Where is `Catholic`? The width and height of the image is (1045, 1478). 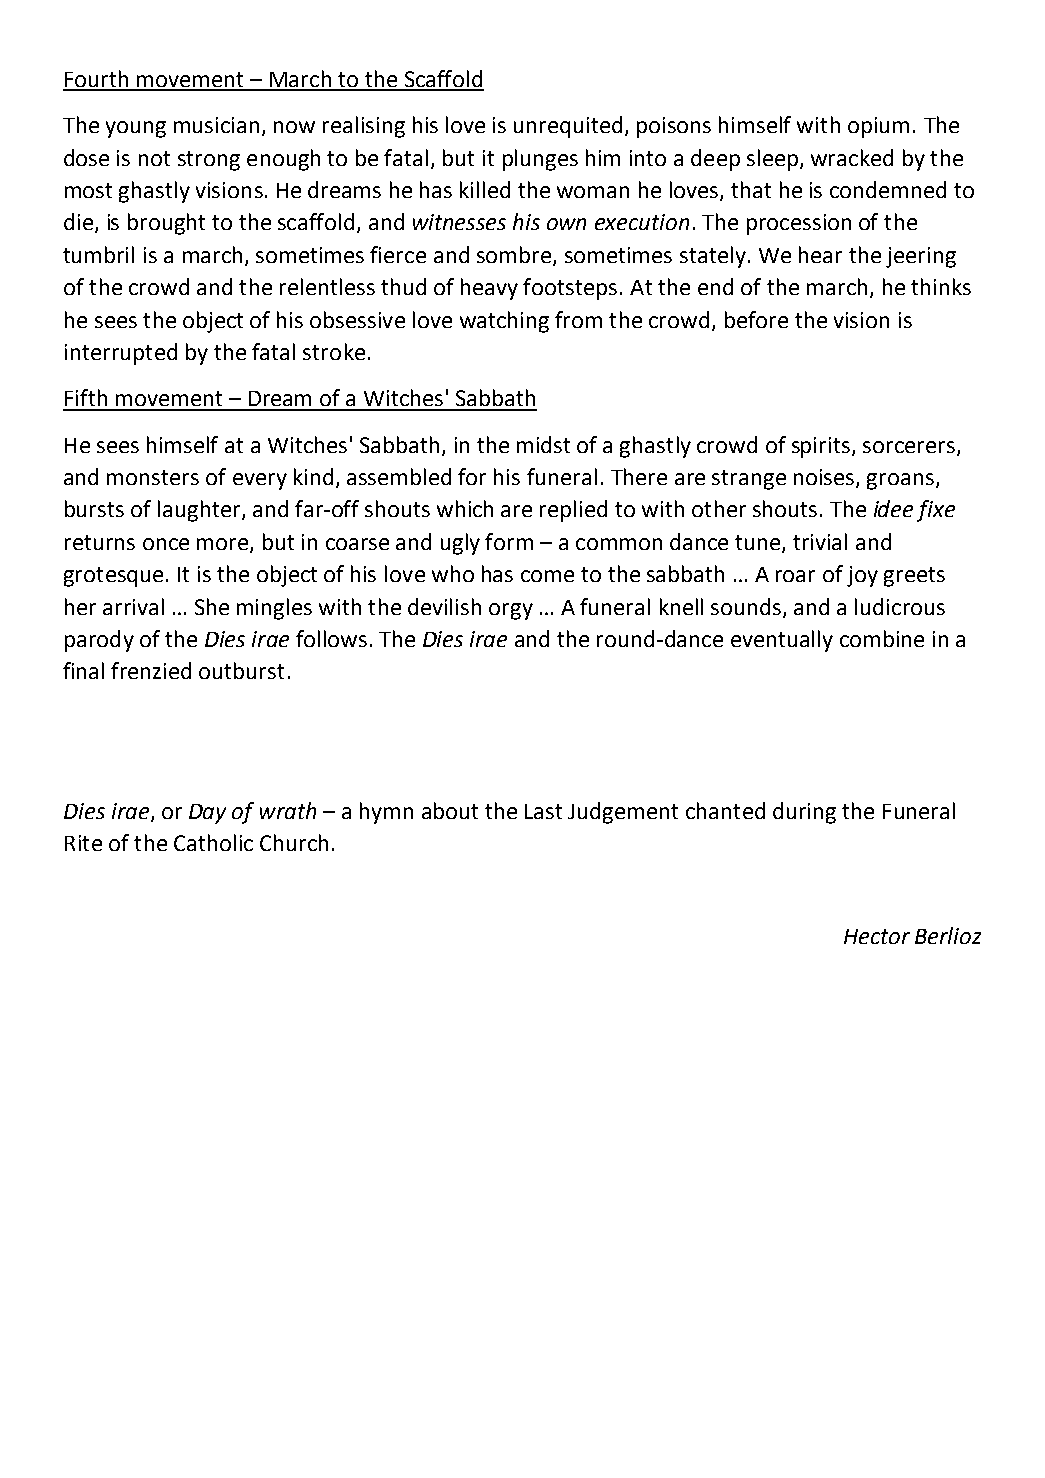 Catholic is located at coordinates (213, 842).
